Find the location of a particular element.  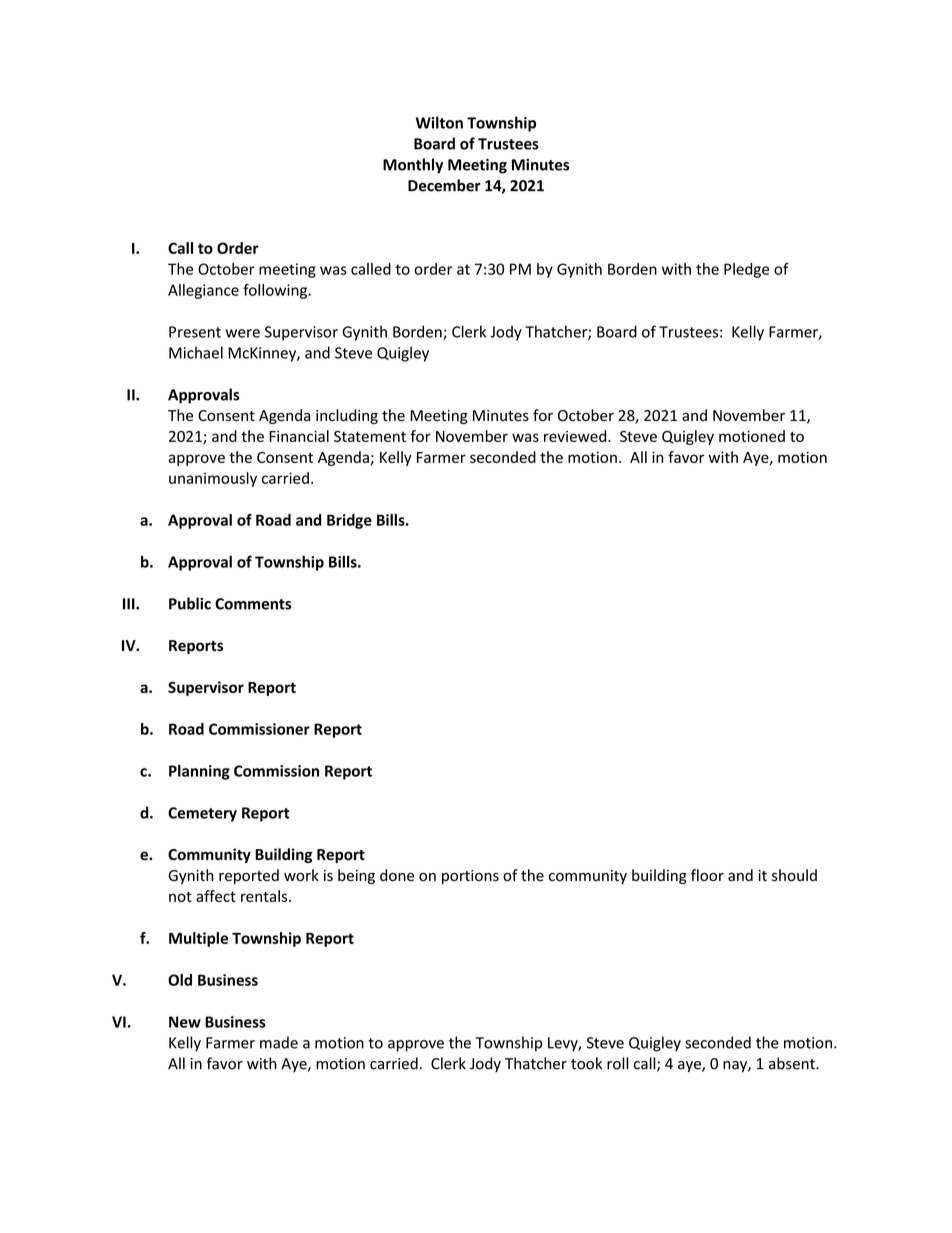

floor is located at coordinates (707, 875).
